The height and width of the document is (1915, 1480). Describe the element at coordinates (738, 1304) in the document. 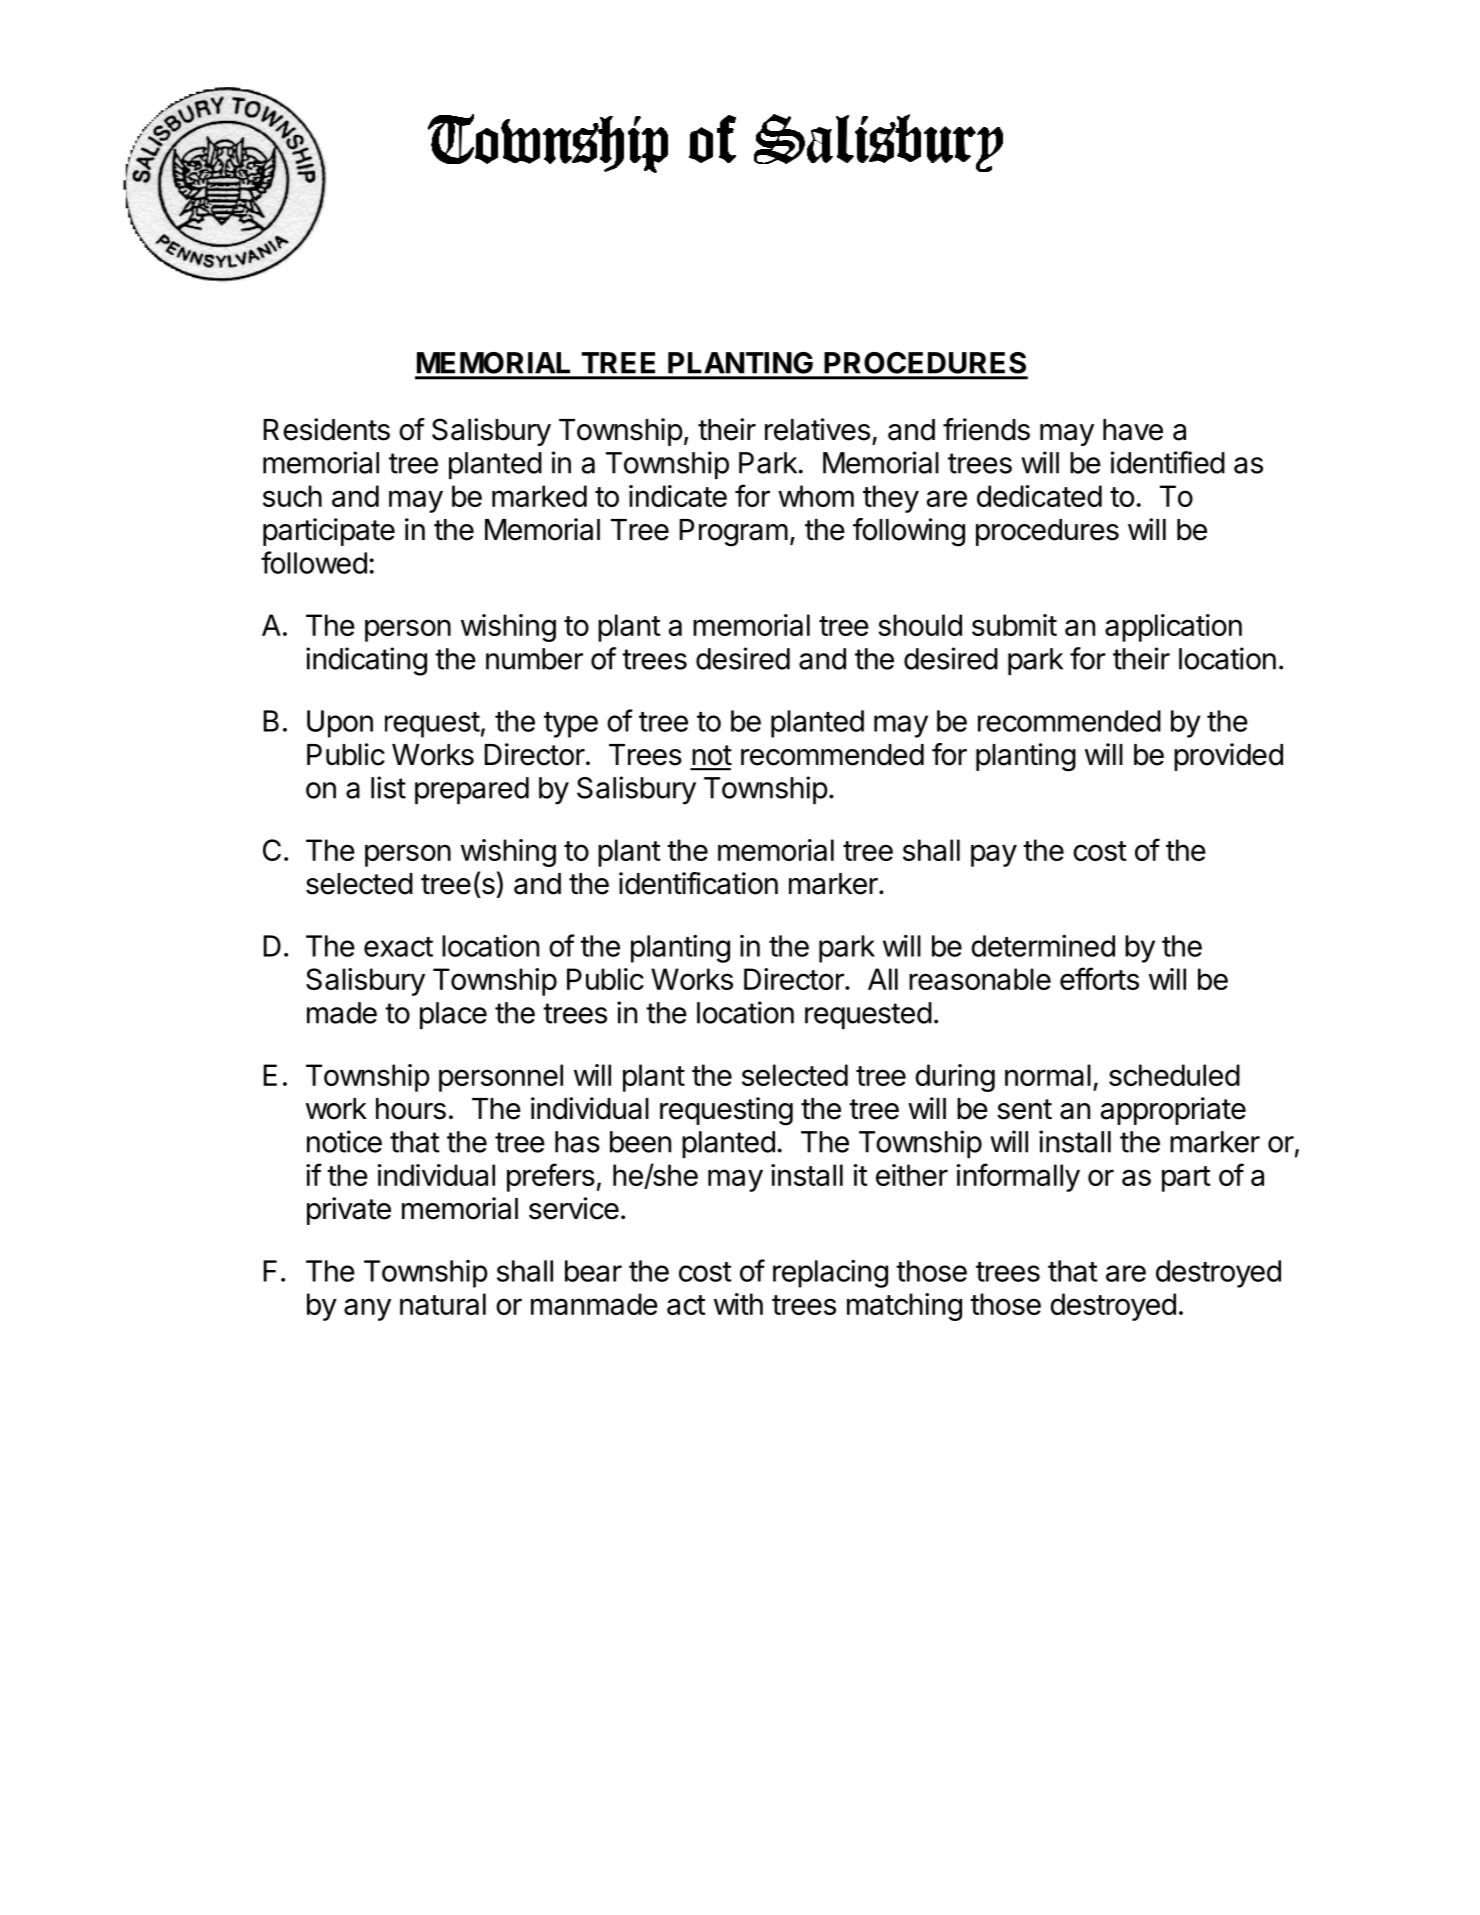

I see `with` at that location.
